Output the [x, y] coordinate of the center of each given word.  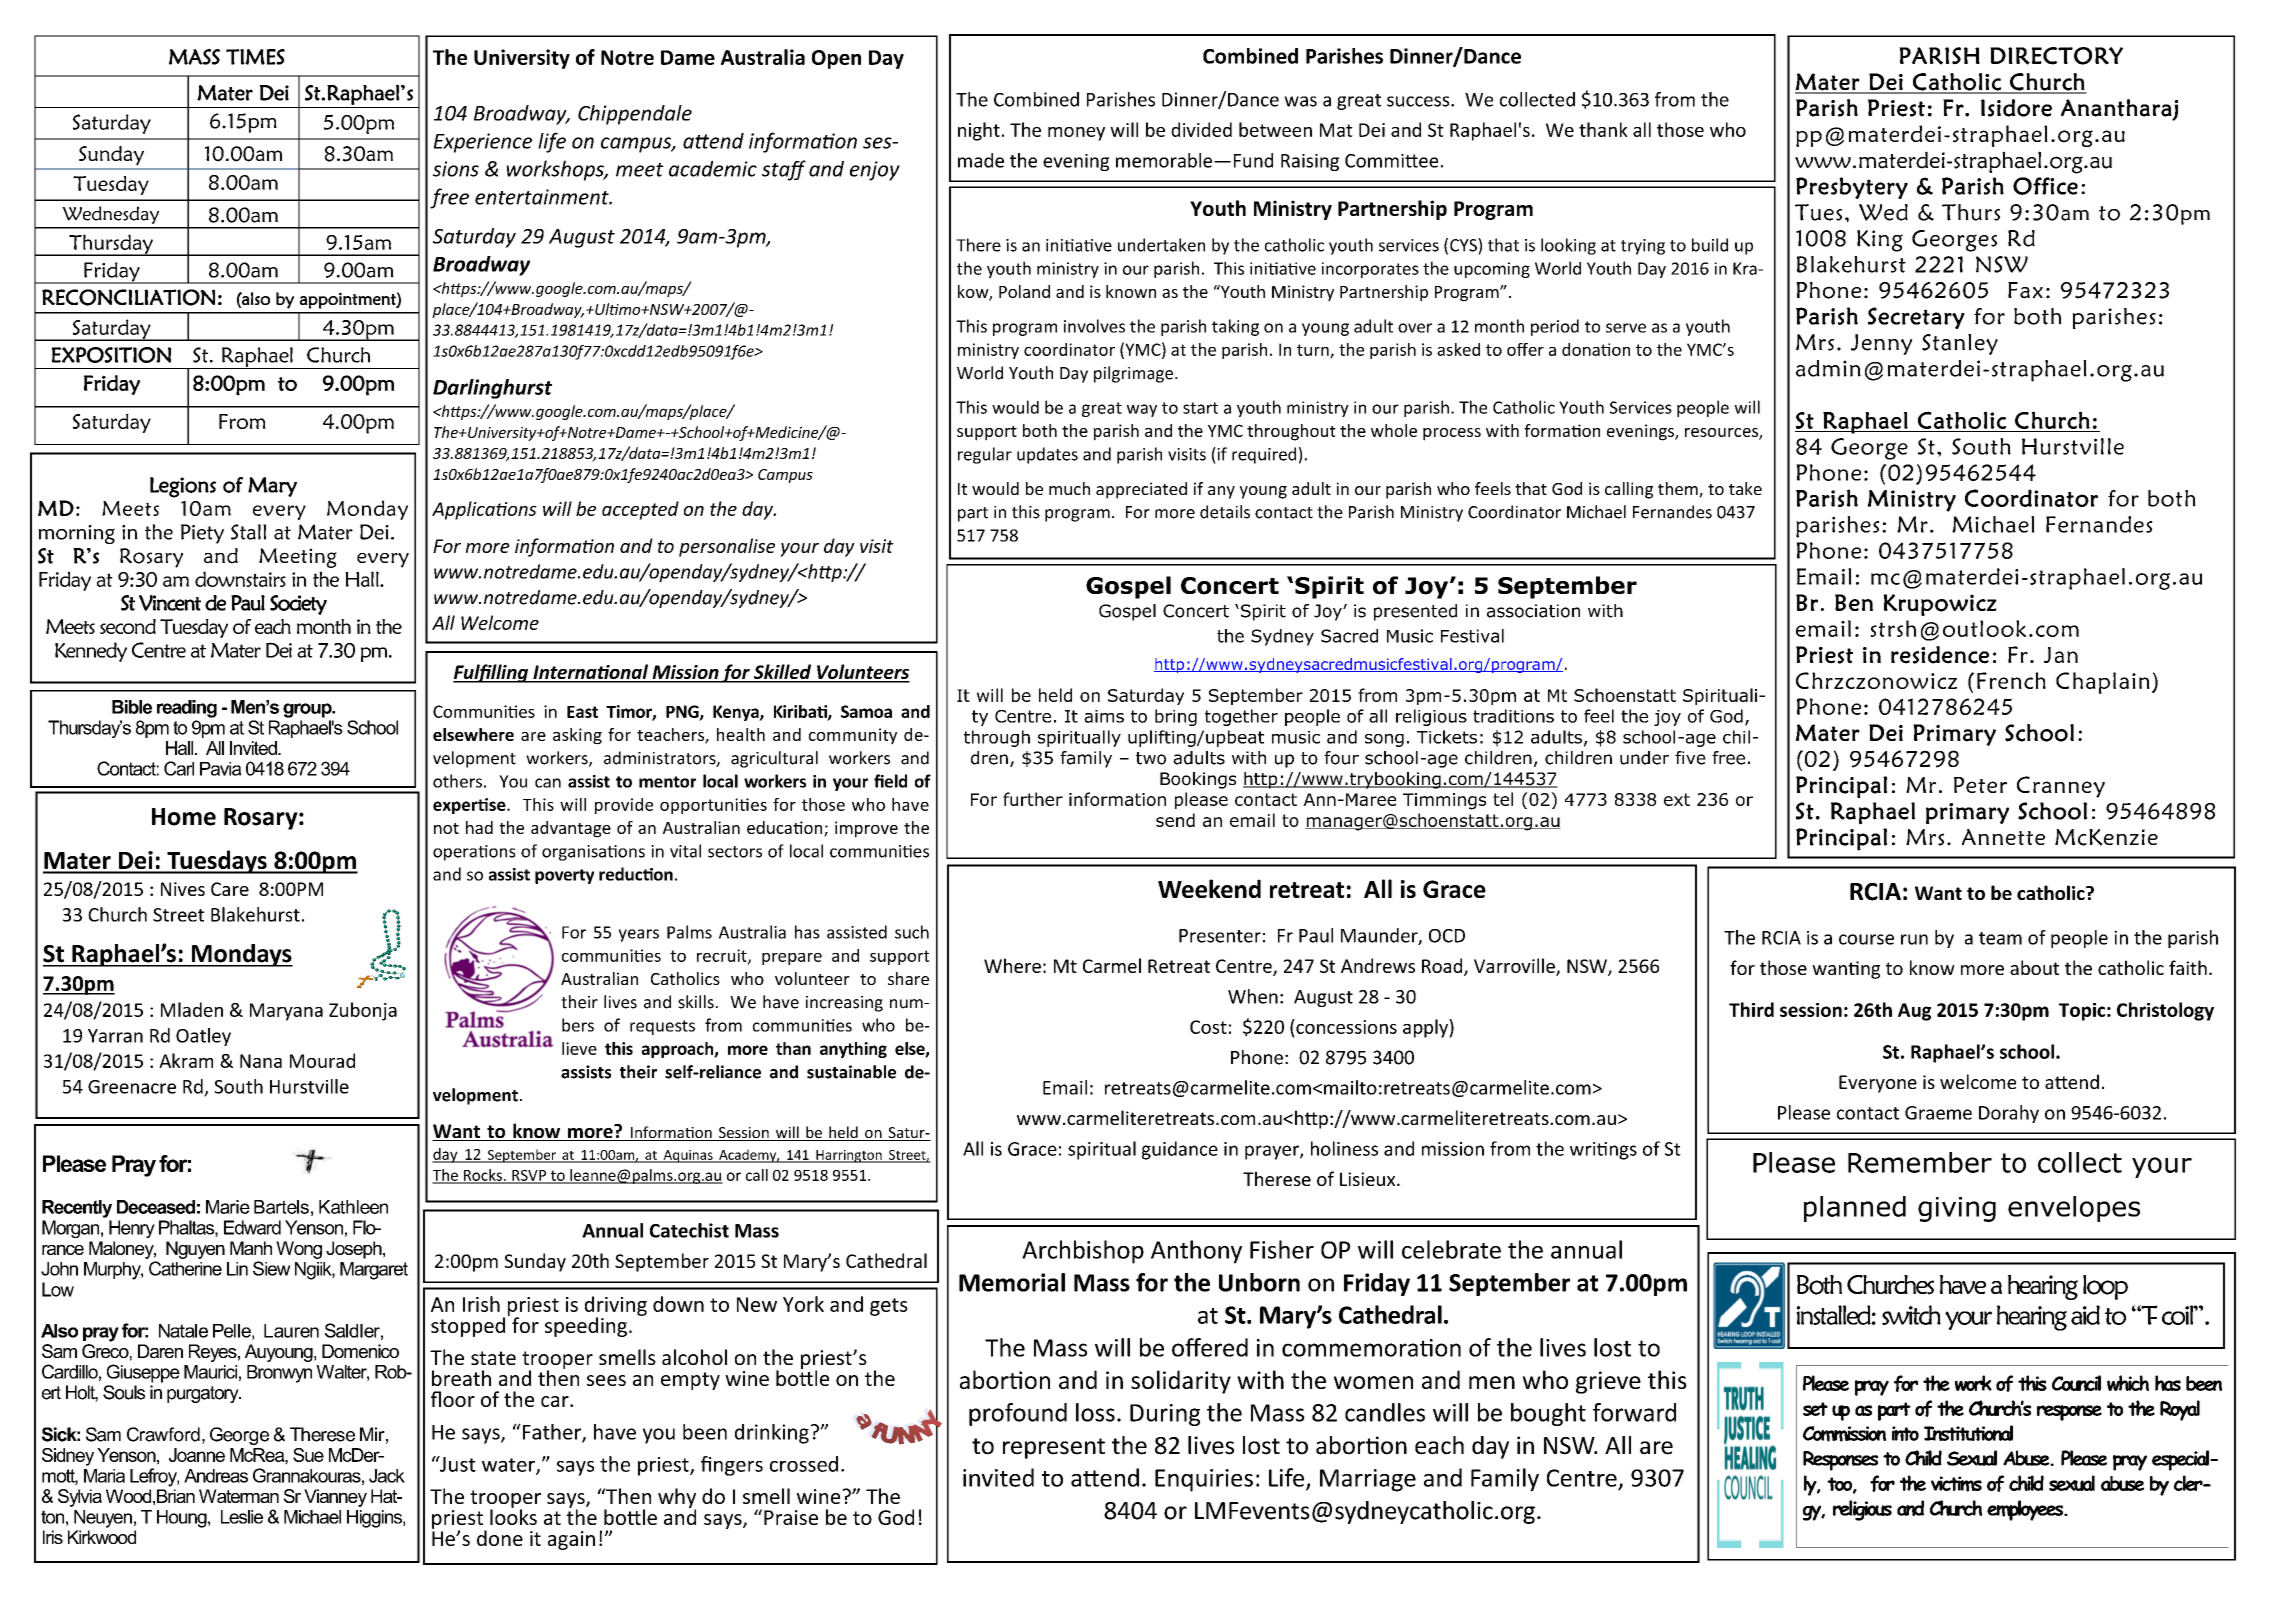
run [1914, 939]
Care [230, 889]
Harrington [849, 1156]
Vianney [335, 1498]
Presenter [1220, 936]
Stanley [1960, 344]
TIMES [255, 57]
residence [1940, 655]
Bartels [281, 1207]
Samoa [866, 711]
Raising [1310, 162]
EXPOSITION [111, 355]
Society [298, 605]
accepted [640, 510]
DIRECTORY [2056, 56]
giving [1957, 1209]
